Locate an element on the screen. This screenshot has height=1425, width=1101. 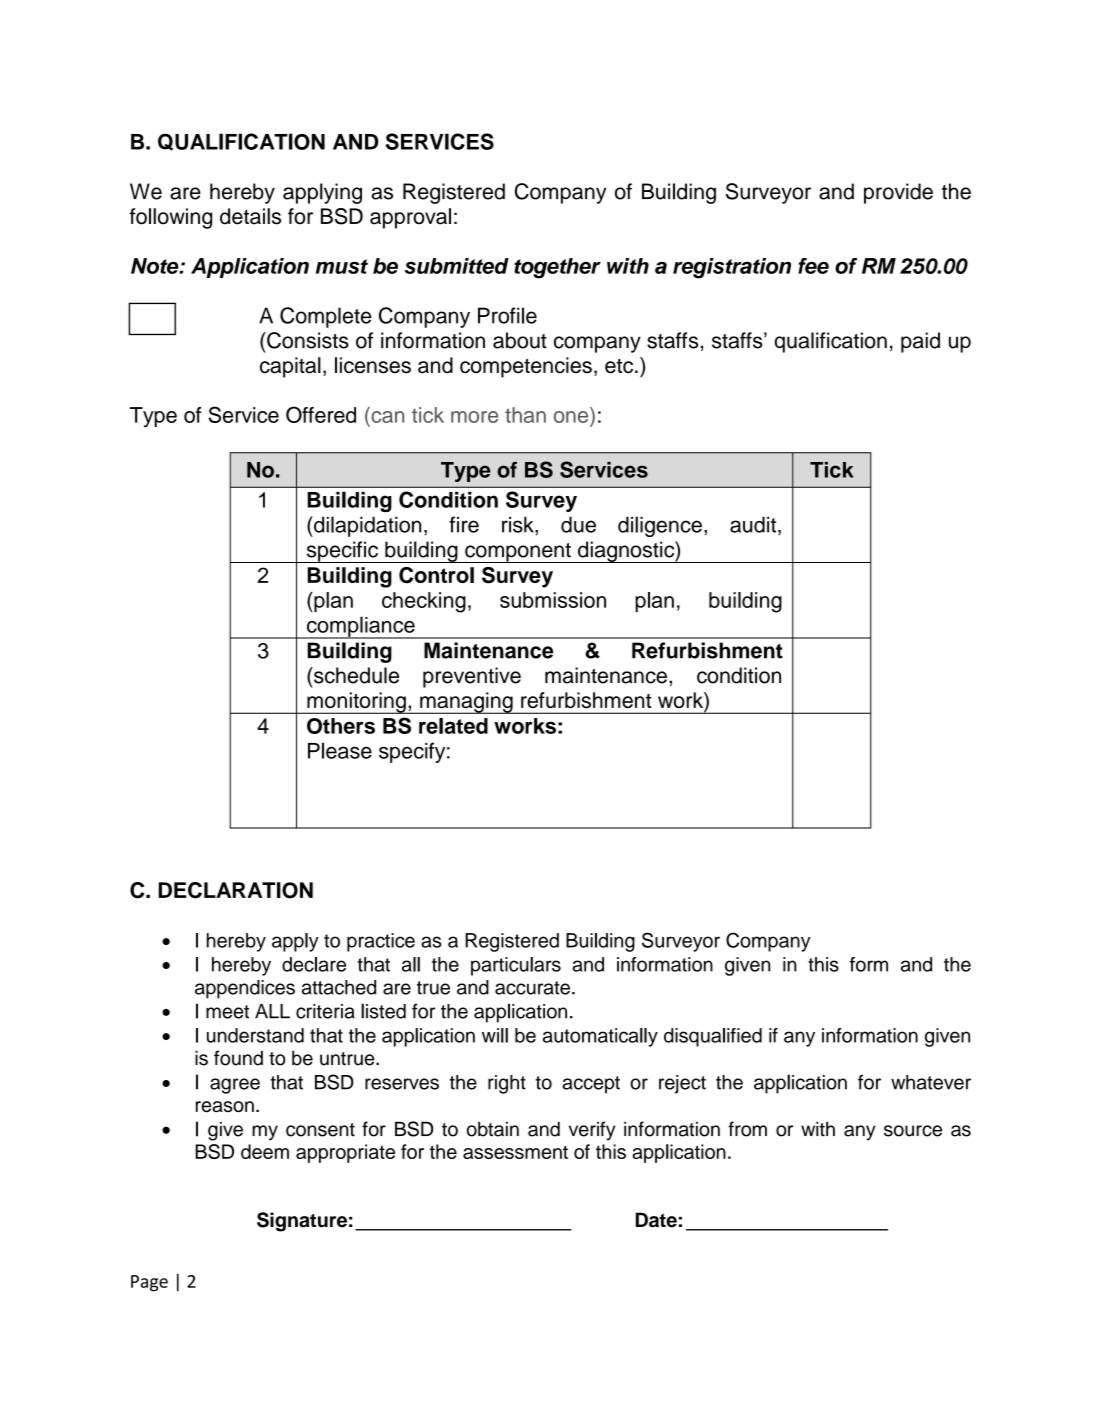
related is located at coordinates (453, 726).
